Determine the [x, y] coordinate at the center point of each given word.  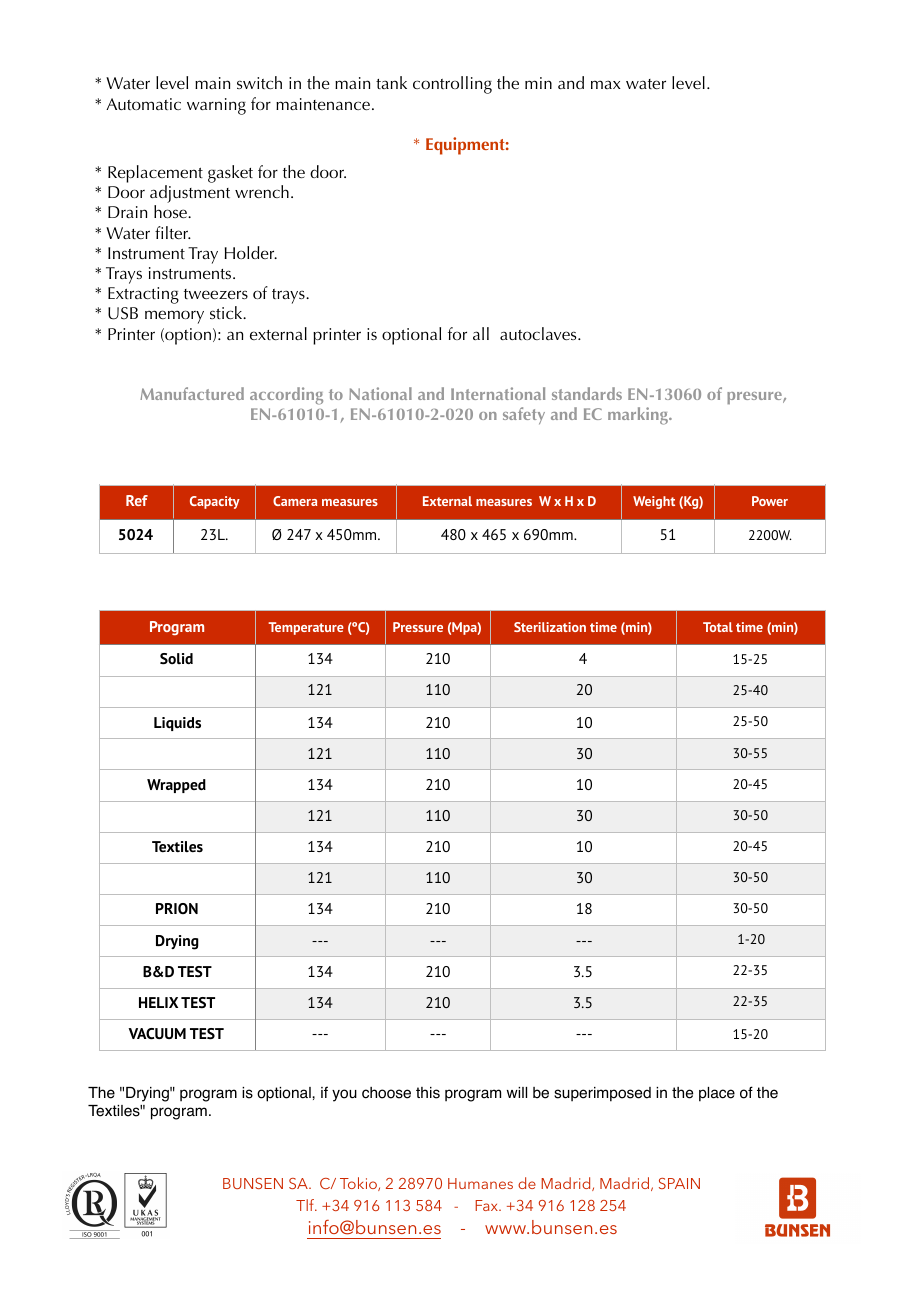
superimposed [602, 1094]
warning [216, 106]
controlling [452, 85]
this [428, 1093]
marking [639, 416]
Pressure [418, 627]
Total [718, 627]
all [481, 333]
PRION [177, 908]
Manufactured [192, 393]
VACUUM [157, 1034]
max [606, 84]
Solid [176, 659]
